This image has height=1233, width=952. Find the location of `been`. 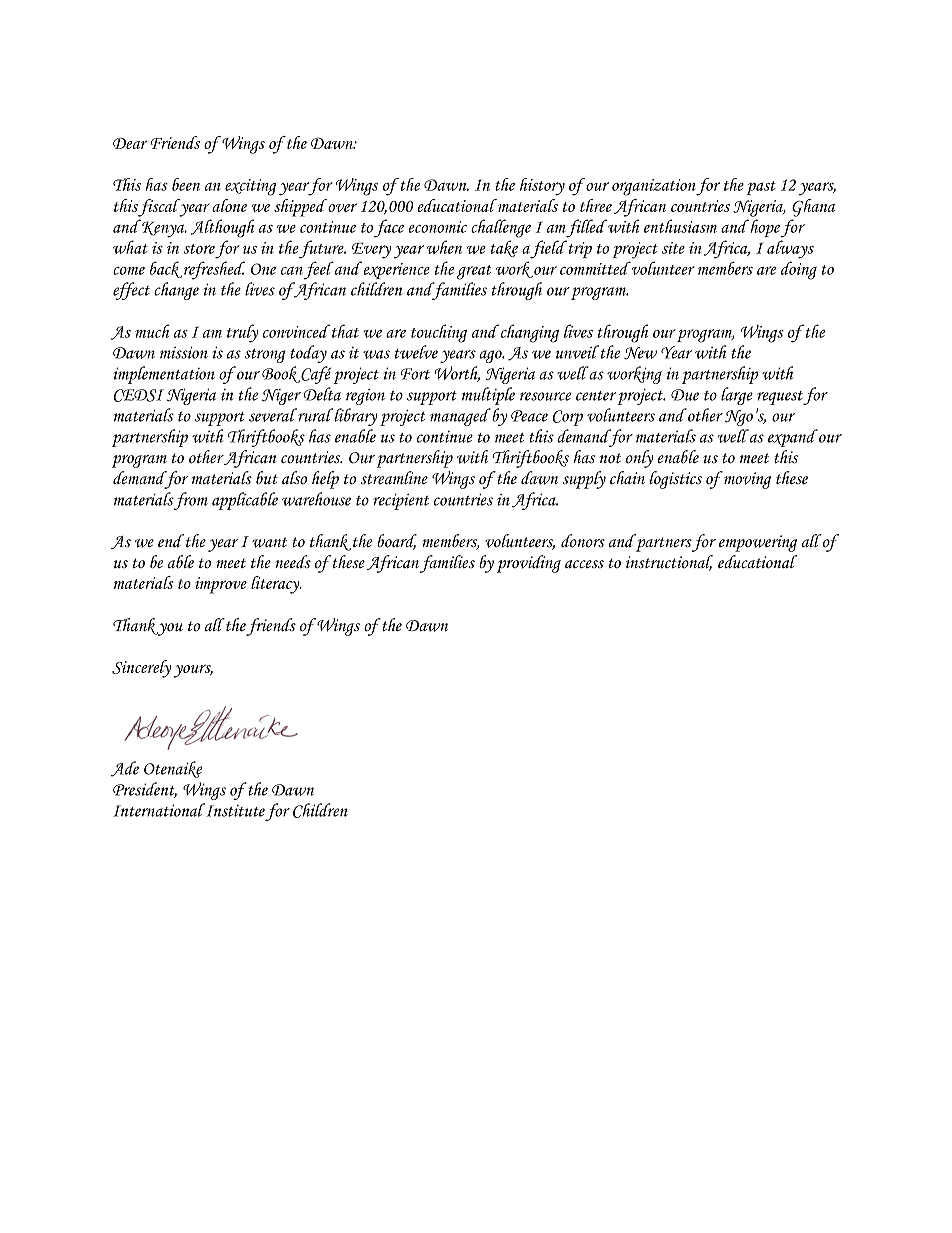

been is located at coordinates (186, 184).
